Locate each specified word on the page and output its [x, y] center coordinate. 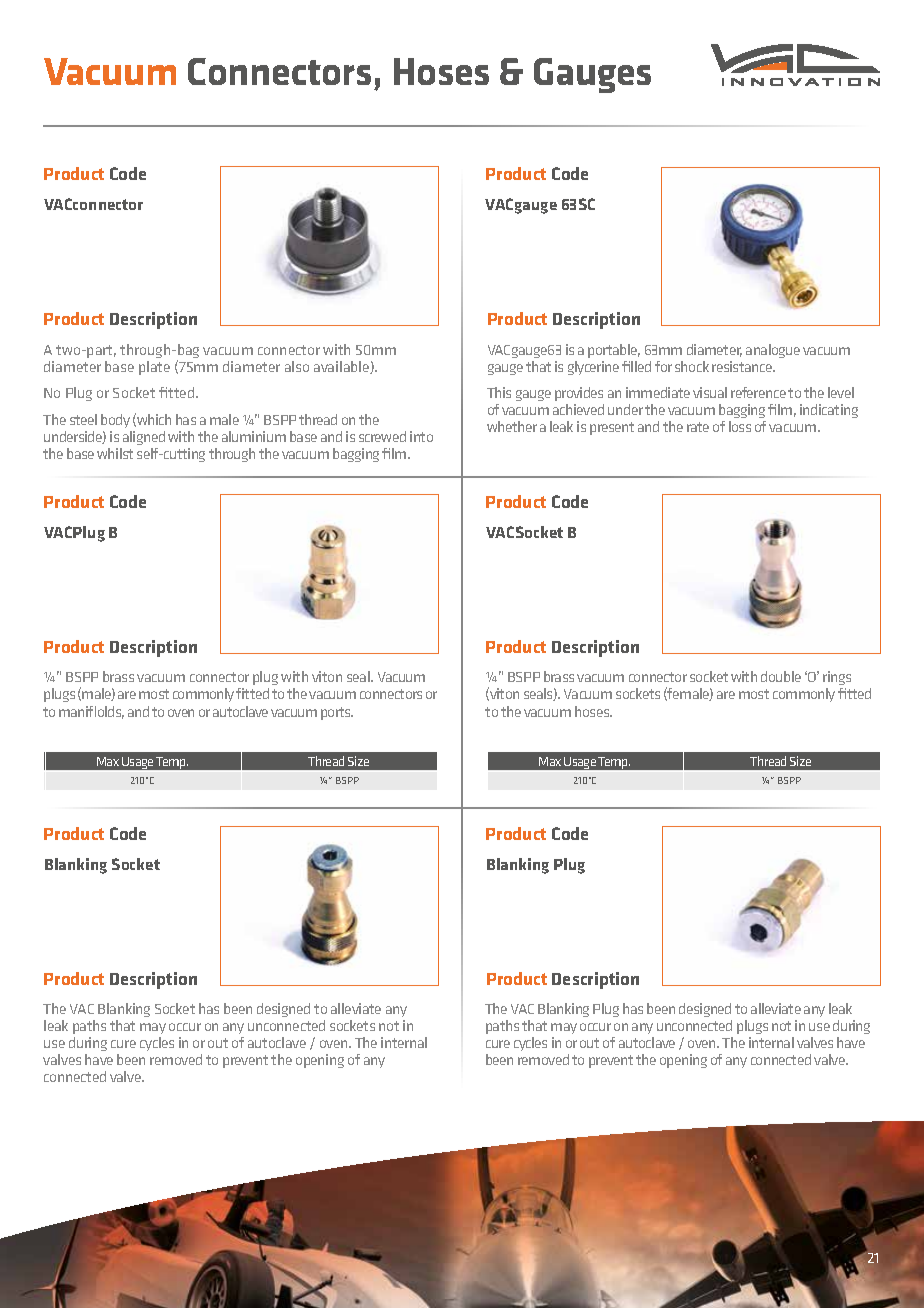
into [421, 436]
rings [837, 680]
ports [337, 713]
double [781, 676]
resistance [743, 366]
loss [740, 426]
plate [154, 368]
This [499, 392]
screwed [382, 436]
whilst [115, 453]
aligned [144, 438]
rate [698, 427]
